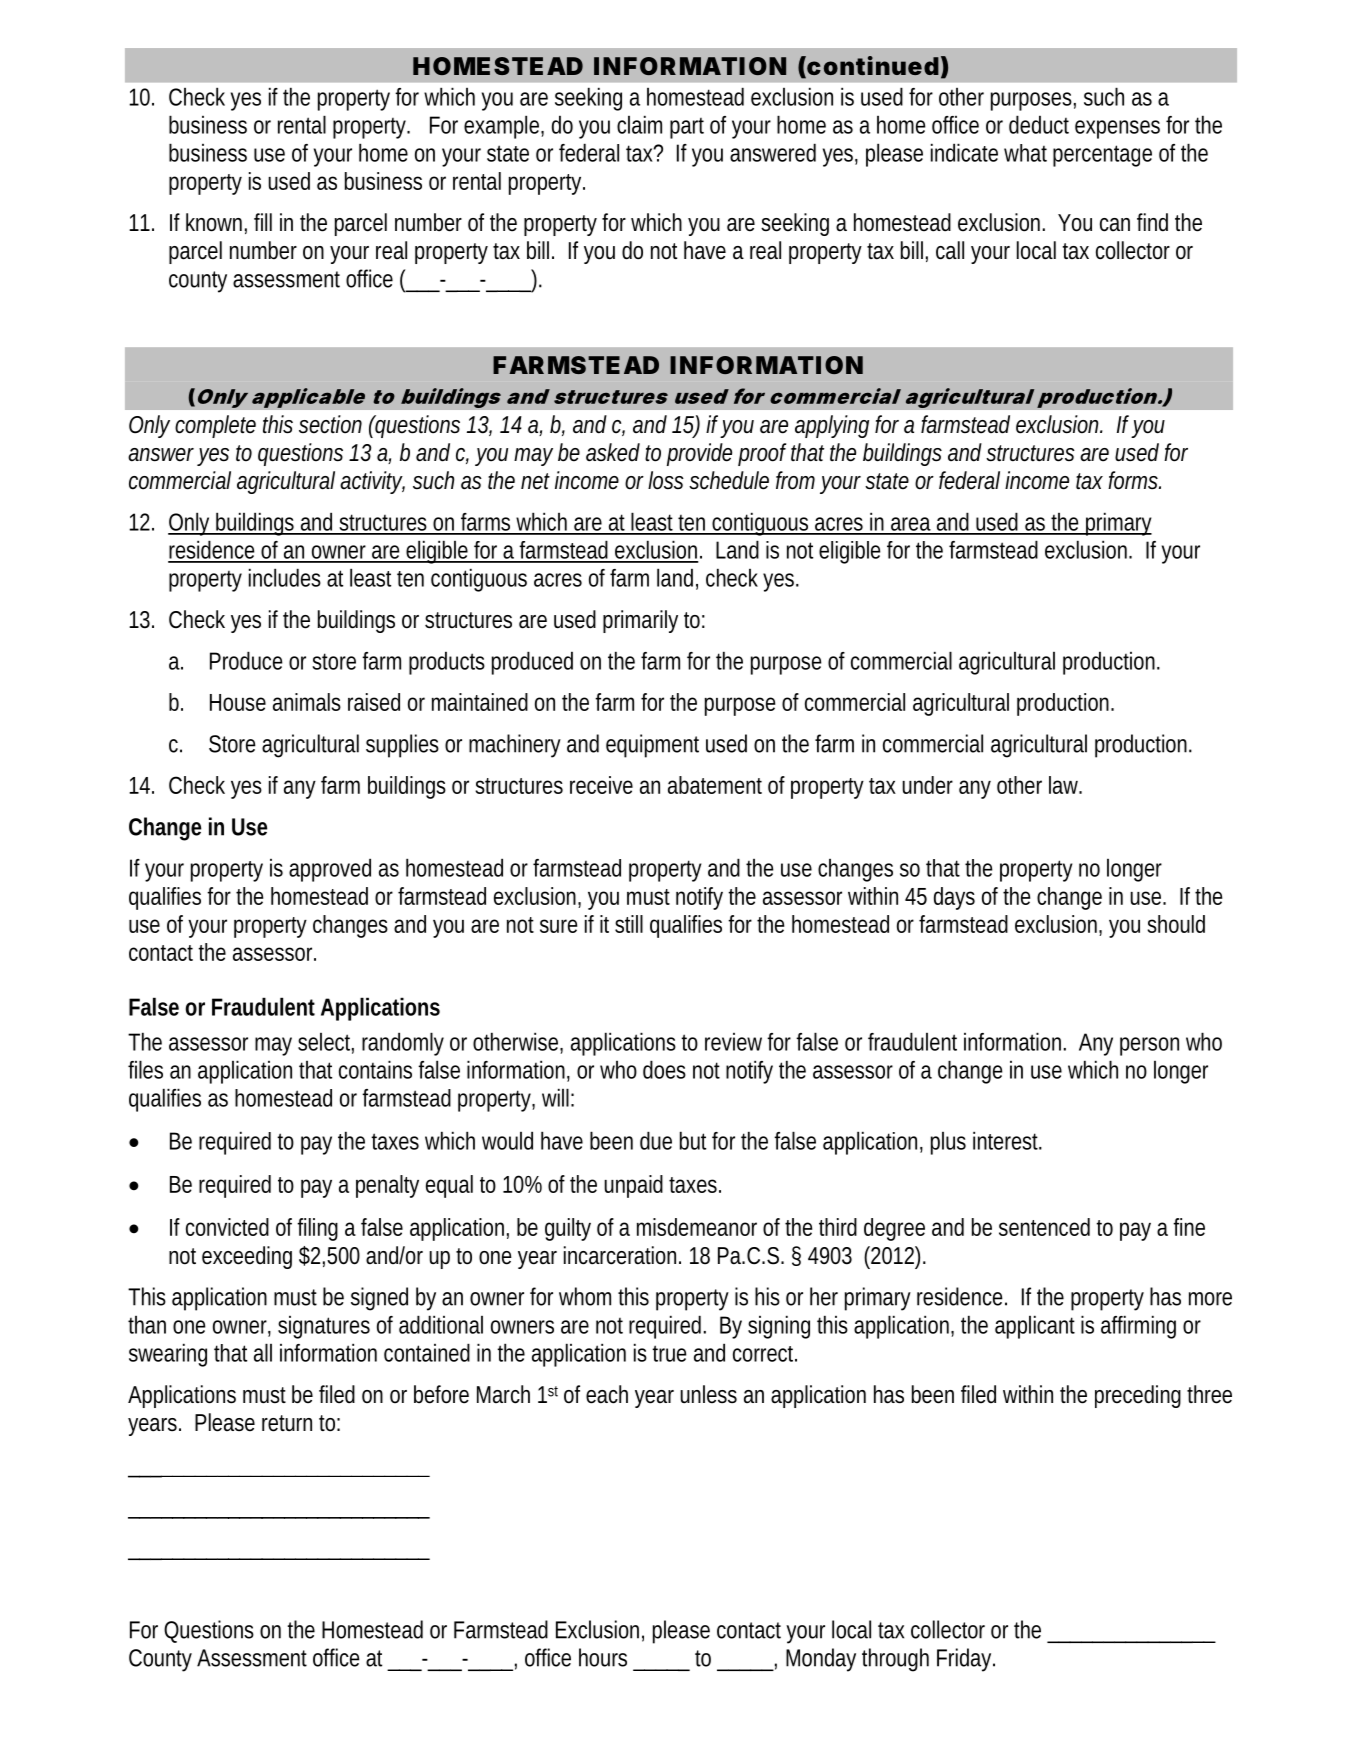  What do you see at coordinates (1102, 156) in the screenshot?
I see `percentage` at bounding box center [1102, 156].
